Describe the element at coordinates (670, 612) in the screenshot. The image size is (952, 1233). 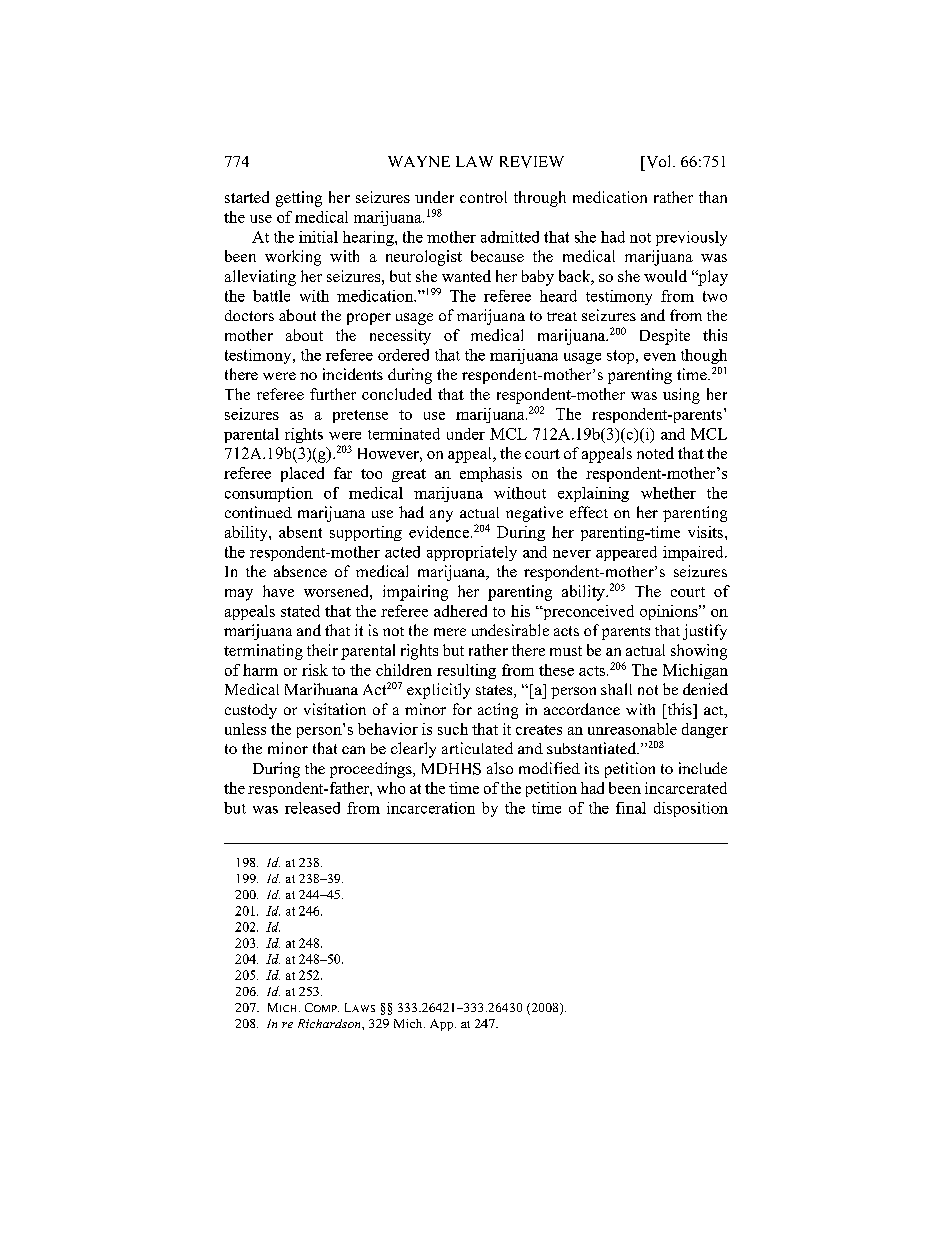
I see `opinions` at that location.
